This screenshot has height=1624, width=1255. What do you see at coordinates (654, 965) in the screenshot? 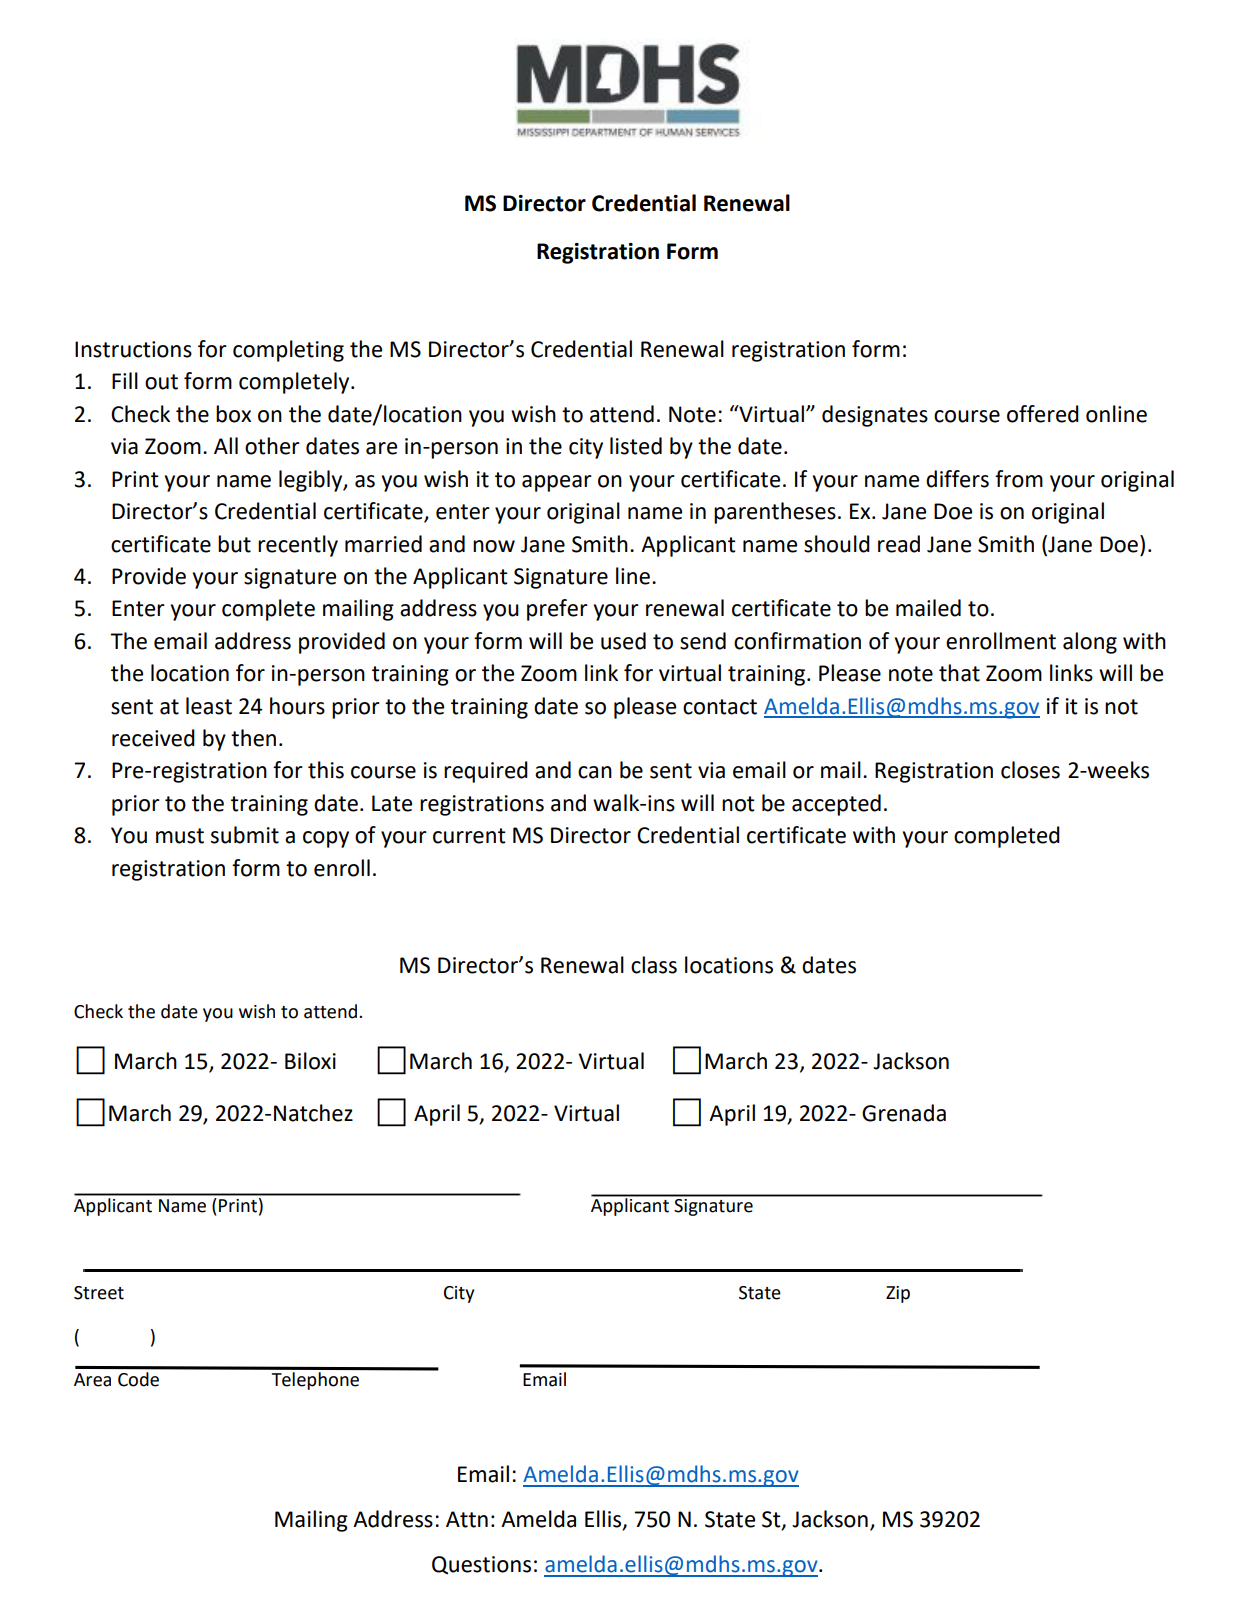
I see `class` at bounding box center [654, 965].
